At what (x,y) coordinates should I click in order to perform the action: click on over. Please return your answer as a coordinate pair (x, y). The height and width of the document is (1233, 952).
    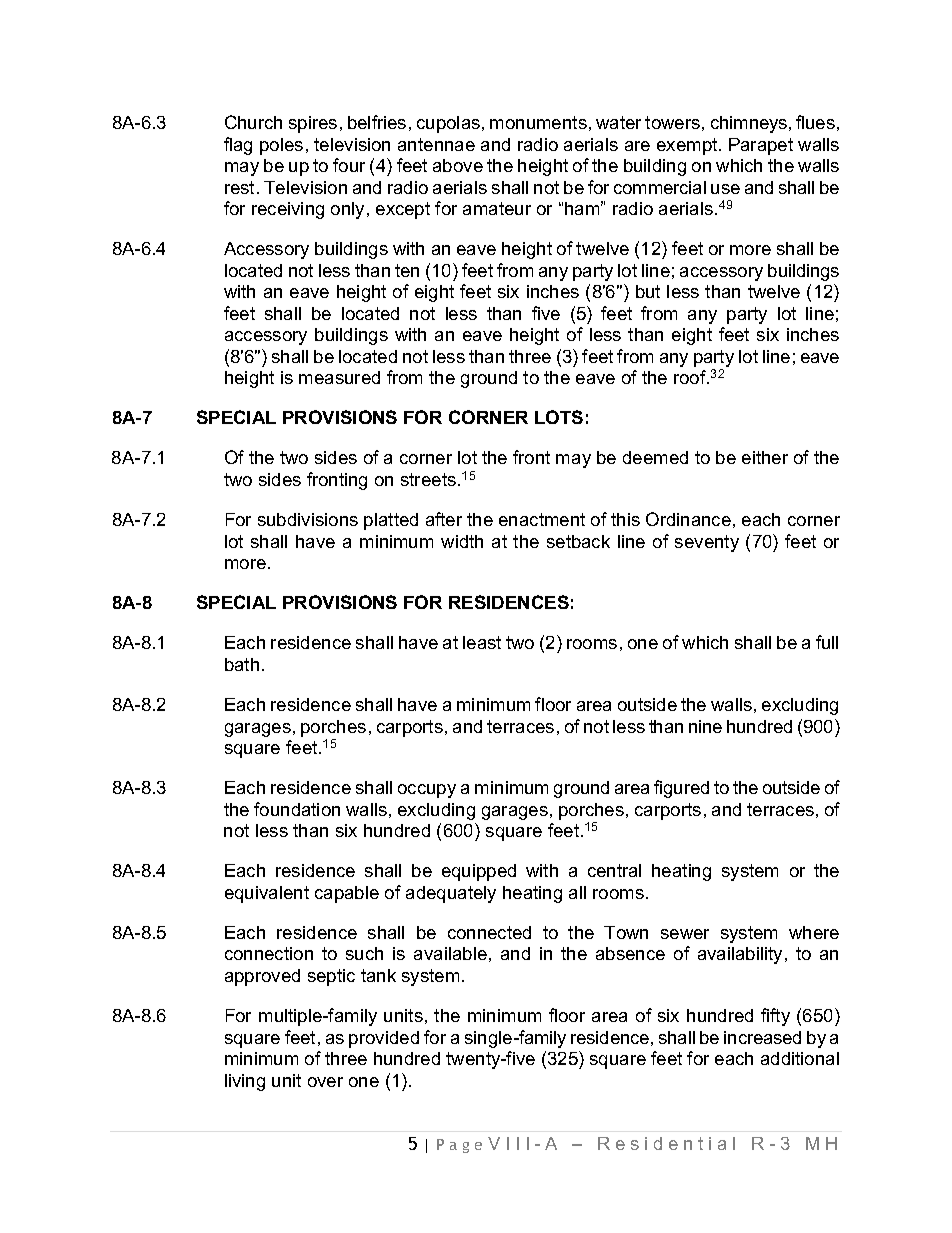
    Looking at the image, I should click on (325, 1082).
